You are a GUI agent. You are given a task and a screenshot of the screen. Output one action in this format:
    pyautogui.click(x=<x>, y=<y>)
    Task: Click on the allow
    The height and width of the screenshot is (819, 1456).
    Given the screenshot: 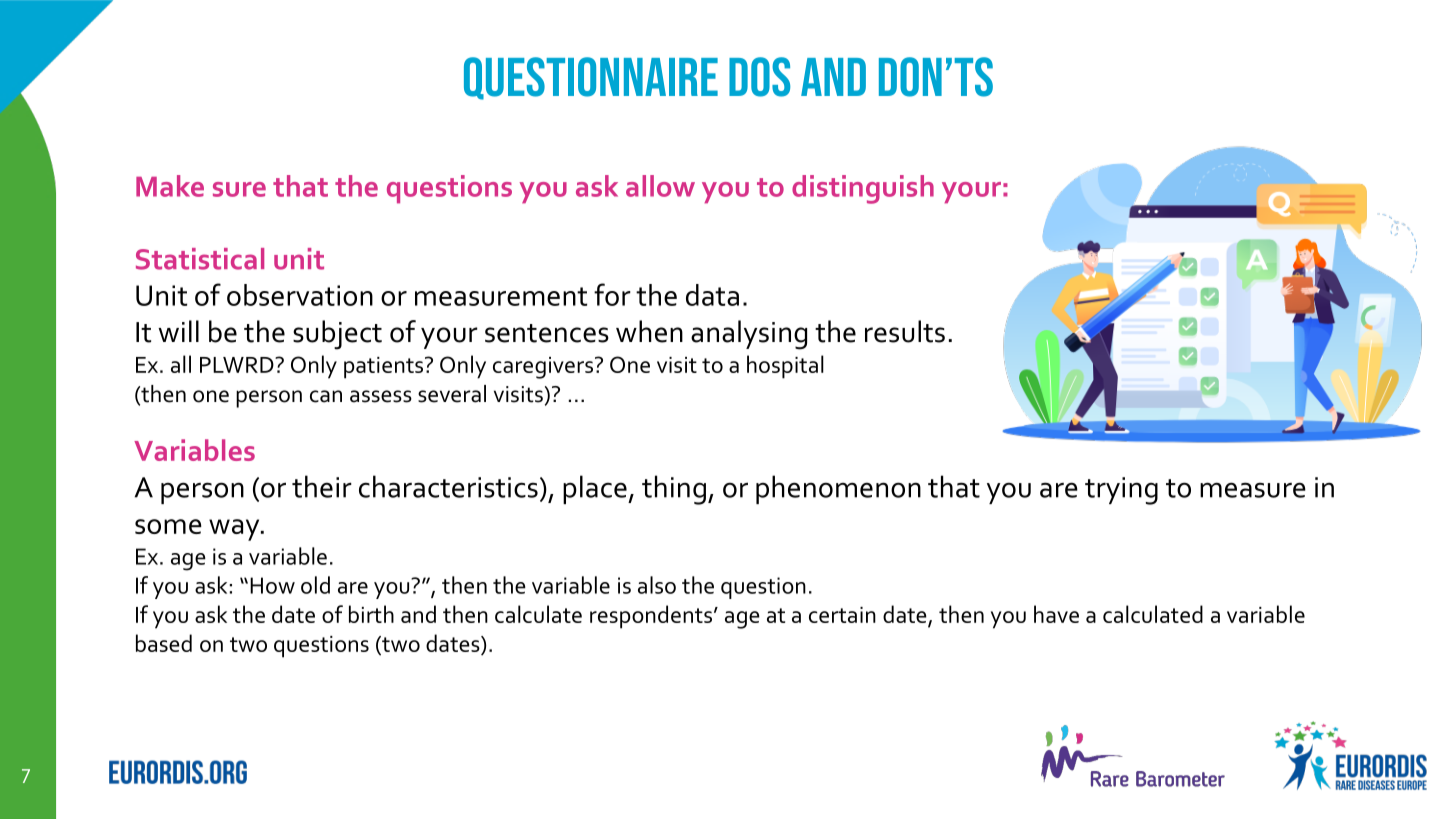 What is the action you would take?
    pyautogui.click(x=660, y=186)
